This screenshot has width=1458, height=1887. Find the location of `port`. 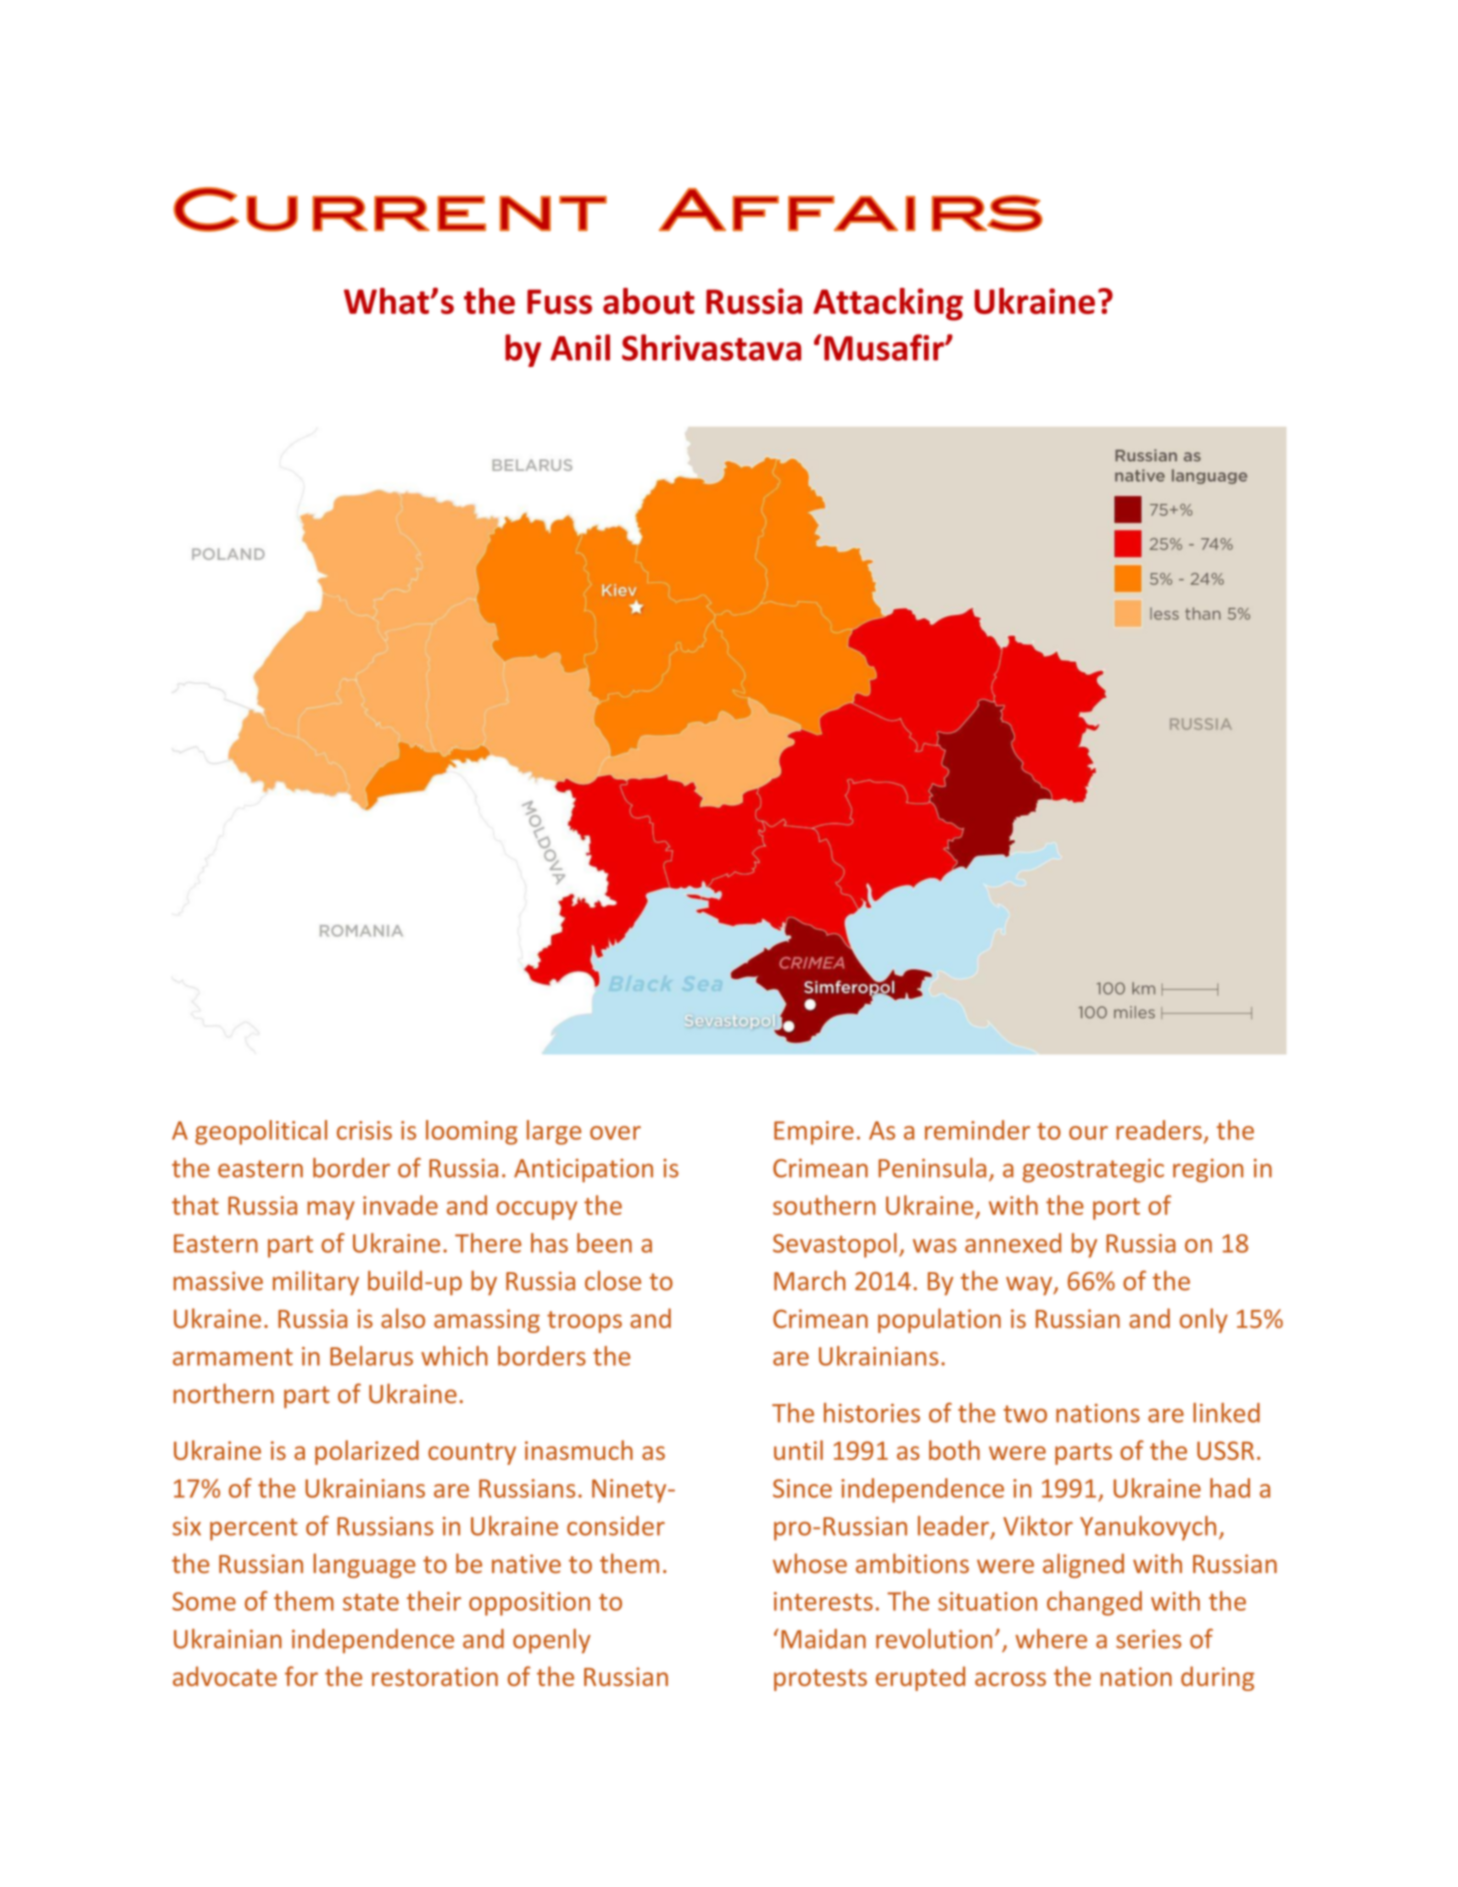

port is located at coordinates (1116, 1209).
